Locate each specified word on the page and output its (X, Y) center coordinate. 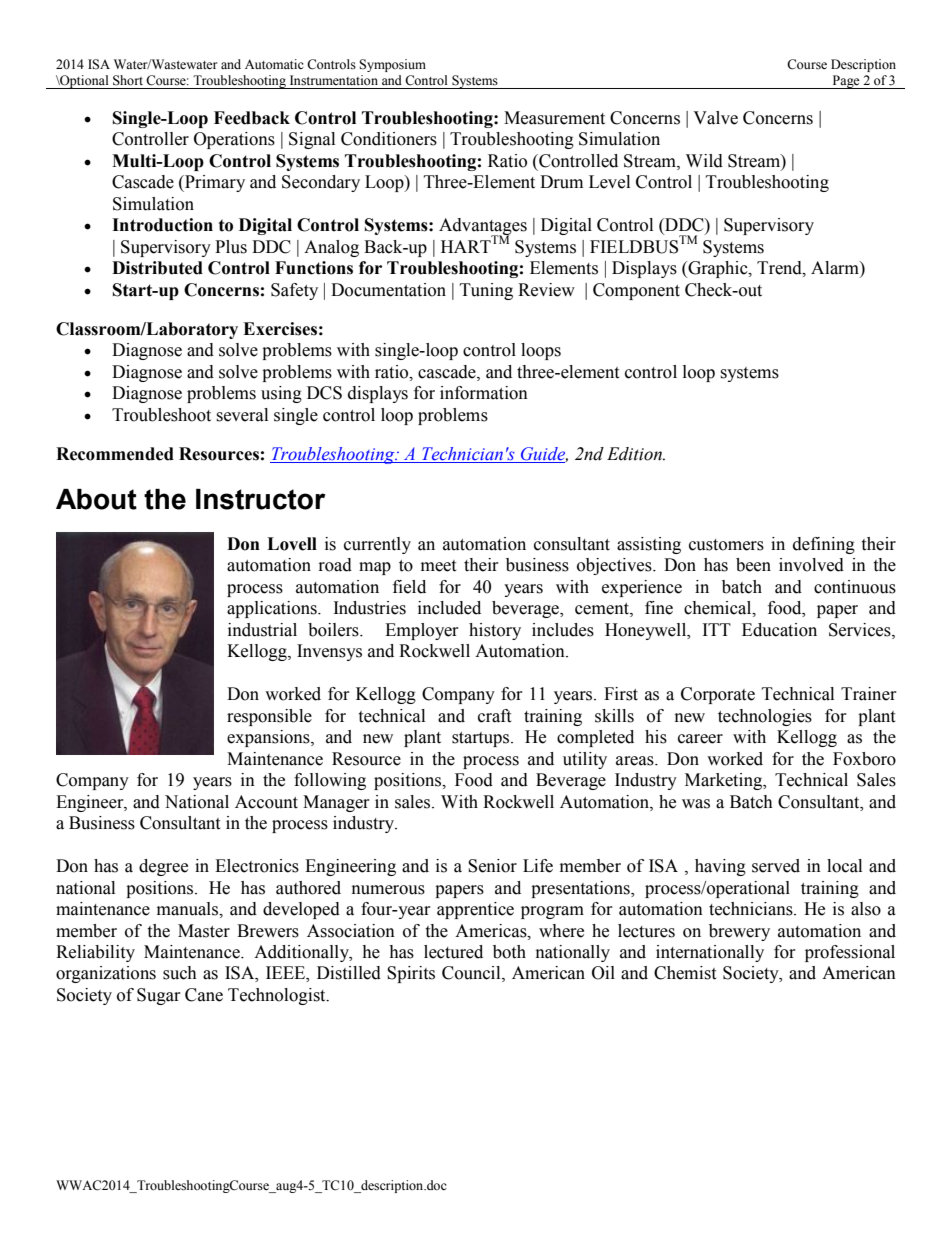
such (180, 973)
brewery (739, 932)
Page (846, 82)
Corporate (718, 695)
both (509, 952)
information (484, 393)
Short (128, 80)
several (242, 415)
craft (494, 716)
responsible (269, 717)
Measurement (554, 118)
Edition (635, 454)
